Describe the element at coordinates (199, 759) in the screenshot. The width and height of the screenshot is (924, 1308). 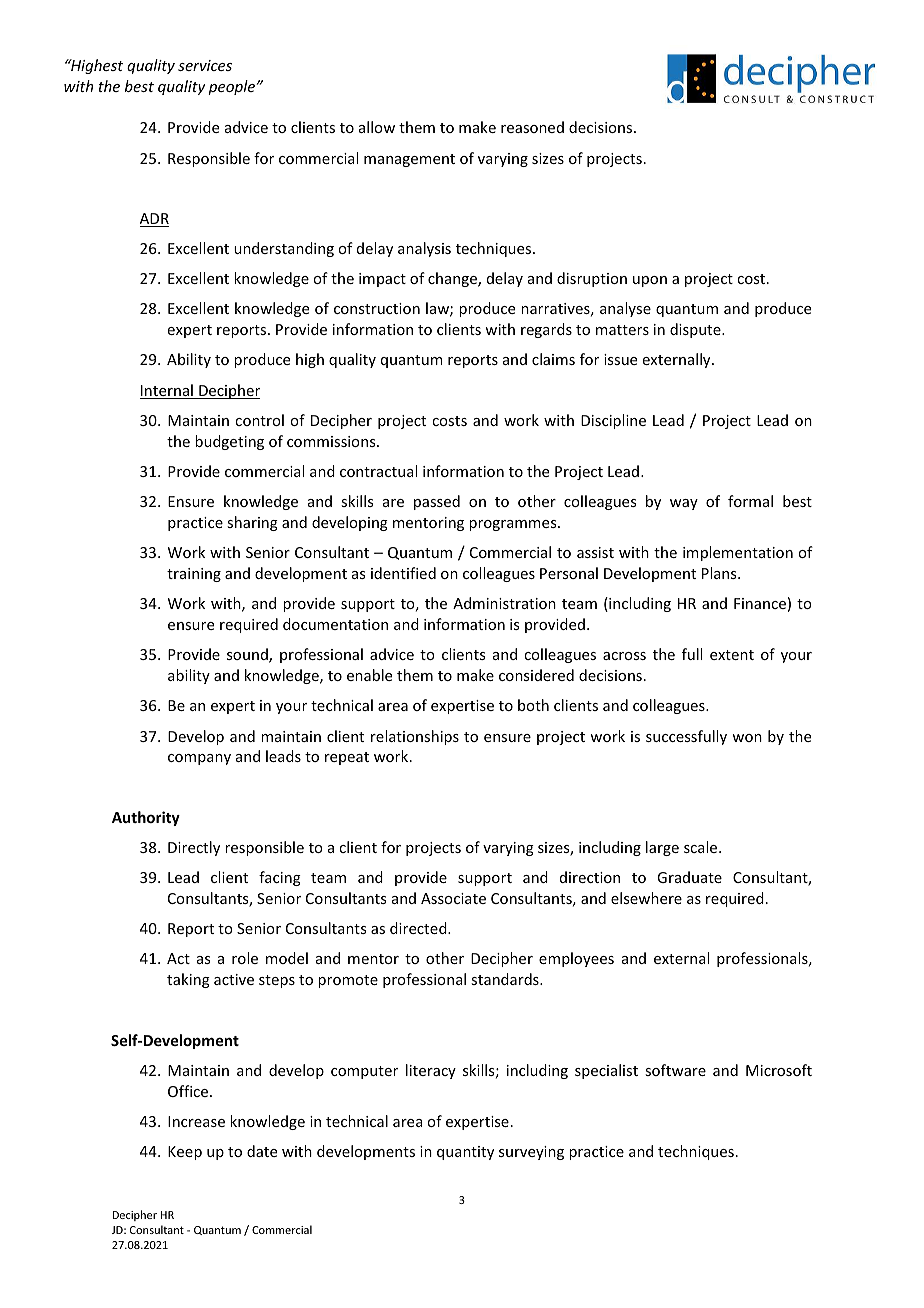
I see `company` at that location.
